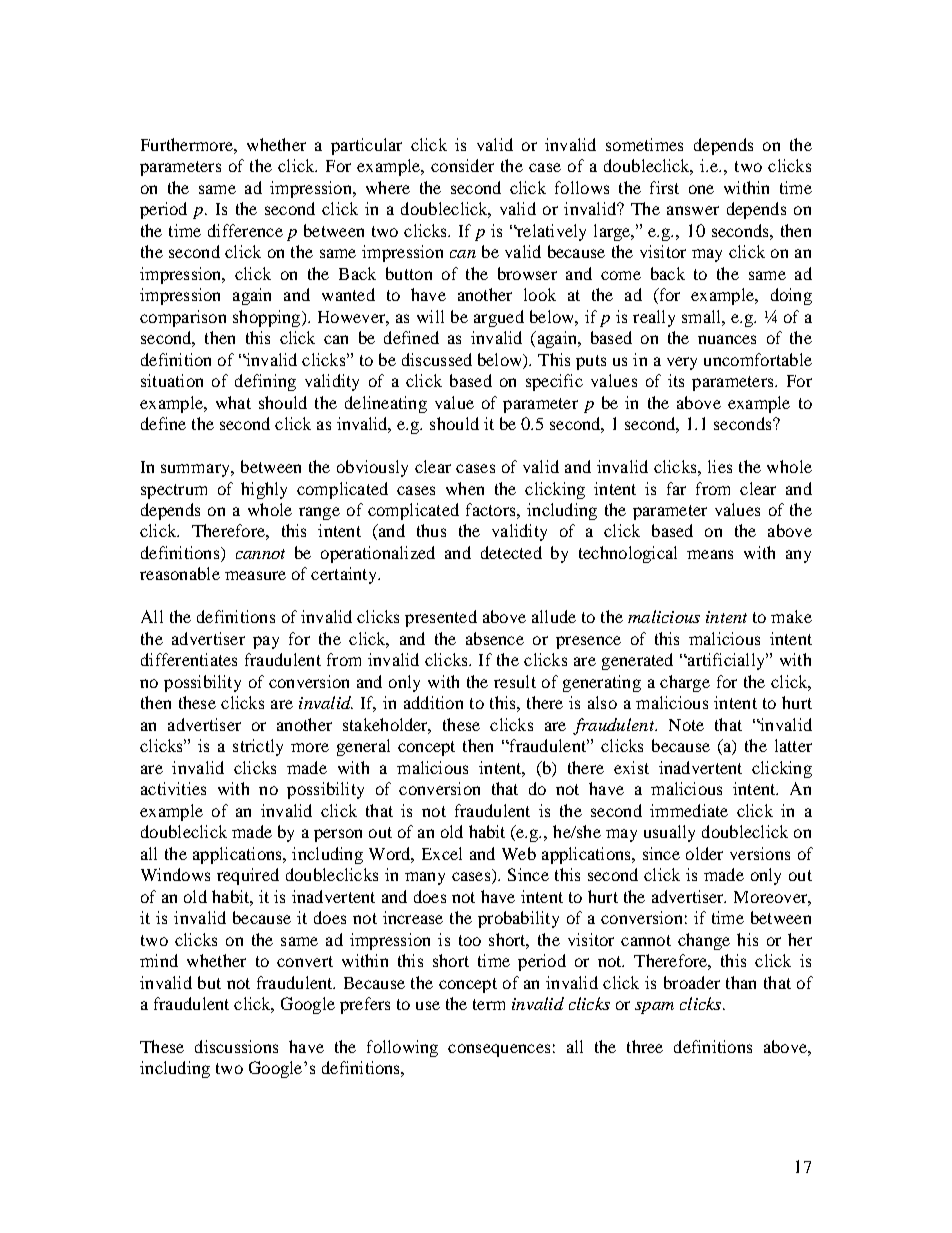 Image resolution: width=952 pixels, height=1233 pixels. What do you see at coordinates (462, 165) in the screenshot?
I see `consider` at bounding box center [462, 165].
